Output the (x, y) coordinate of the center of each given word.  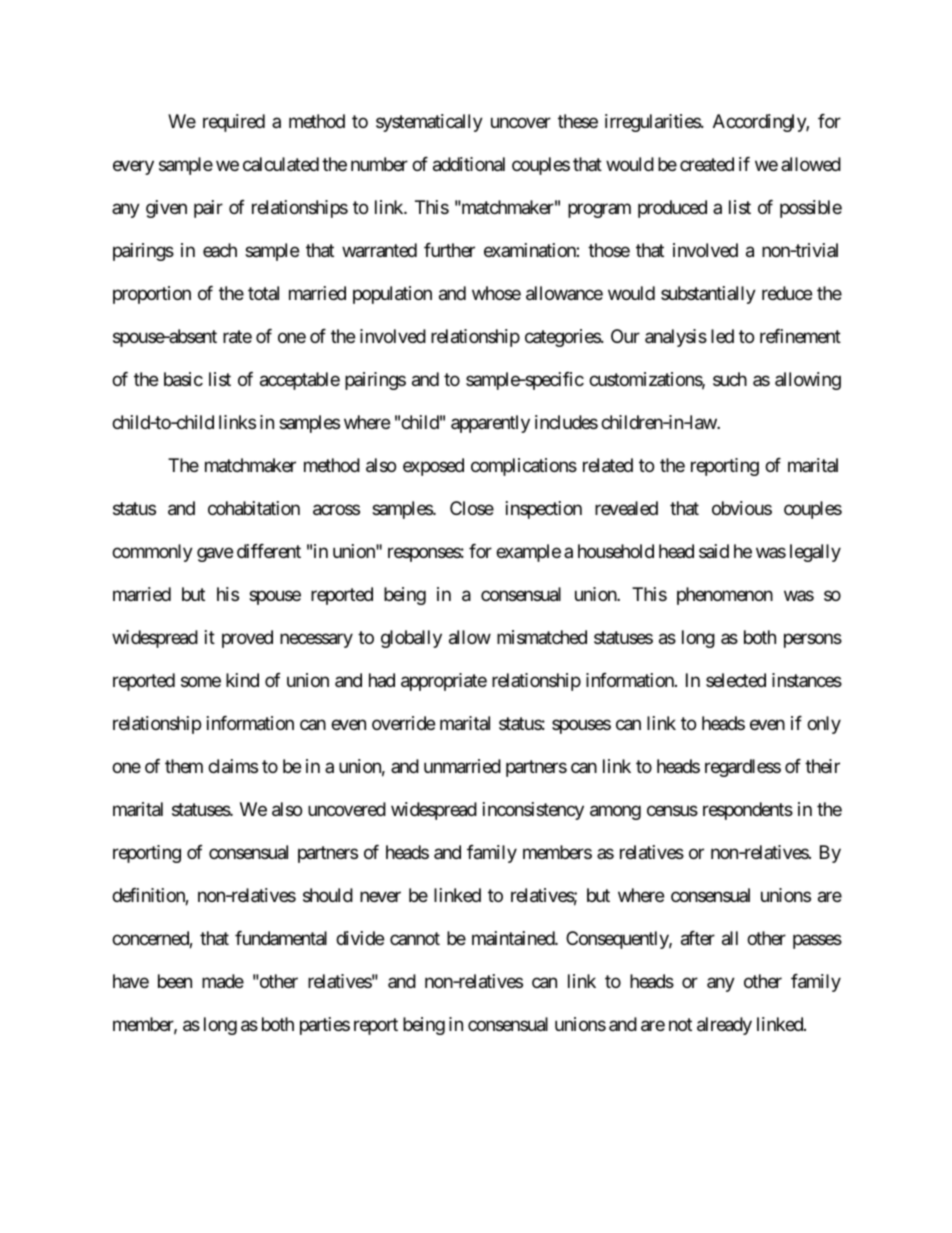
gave (215, 555)
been (175, 981)
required (234, 123)
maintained (514, 938)
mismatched (542, 637)
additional (469, 164)
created (707, 164)
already (724, 1026)
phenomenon (725, 596)
